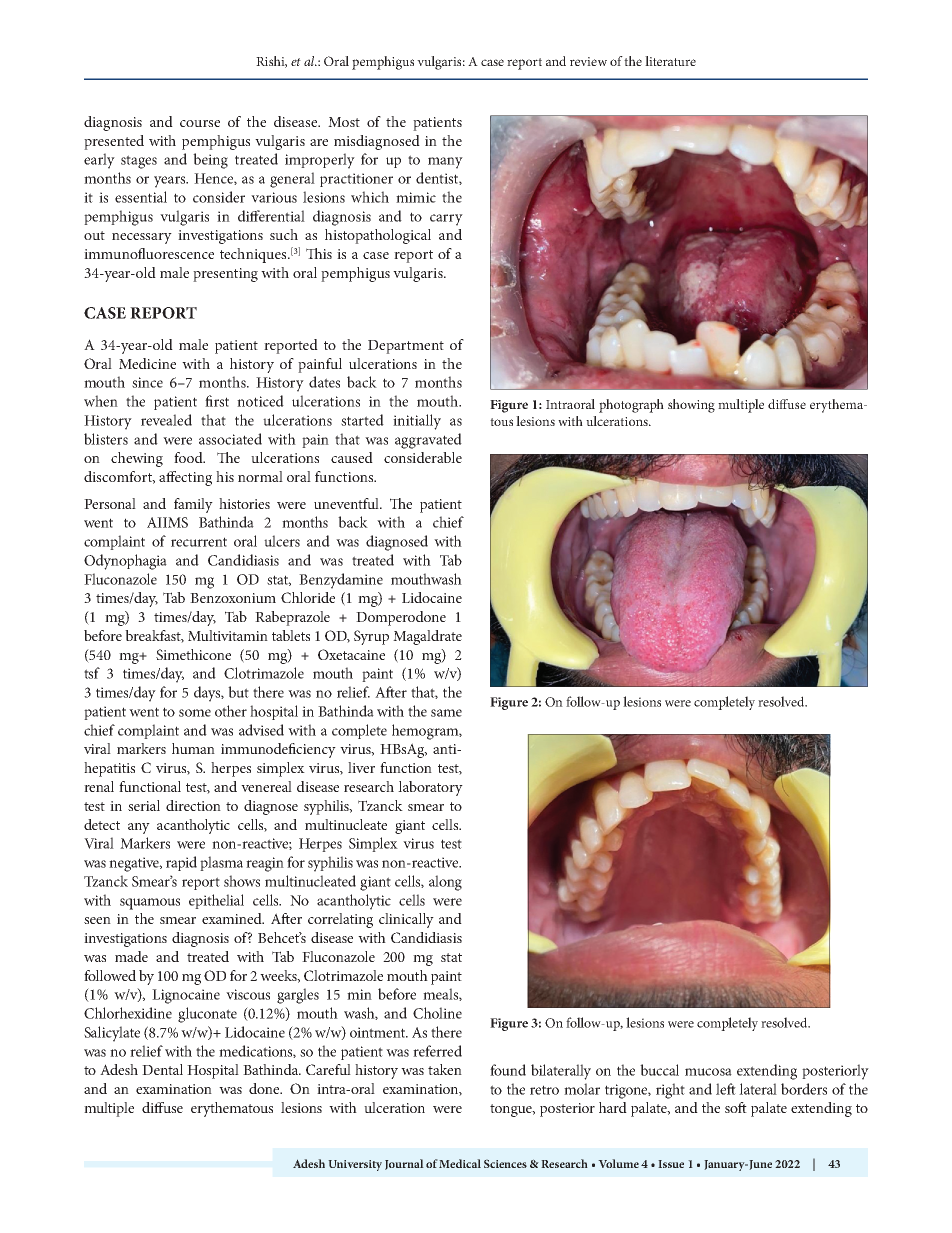  What do you see at coordinates (193, 805) in the screenshot?
I see `direction` at bounding box center [193, 805].
